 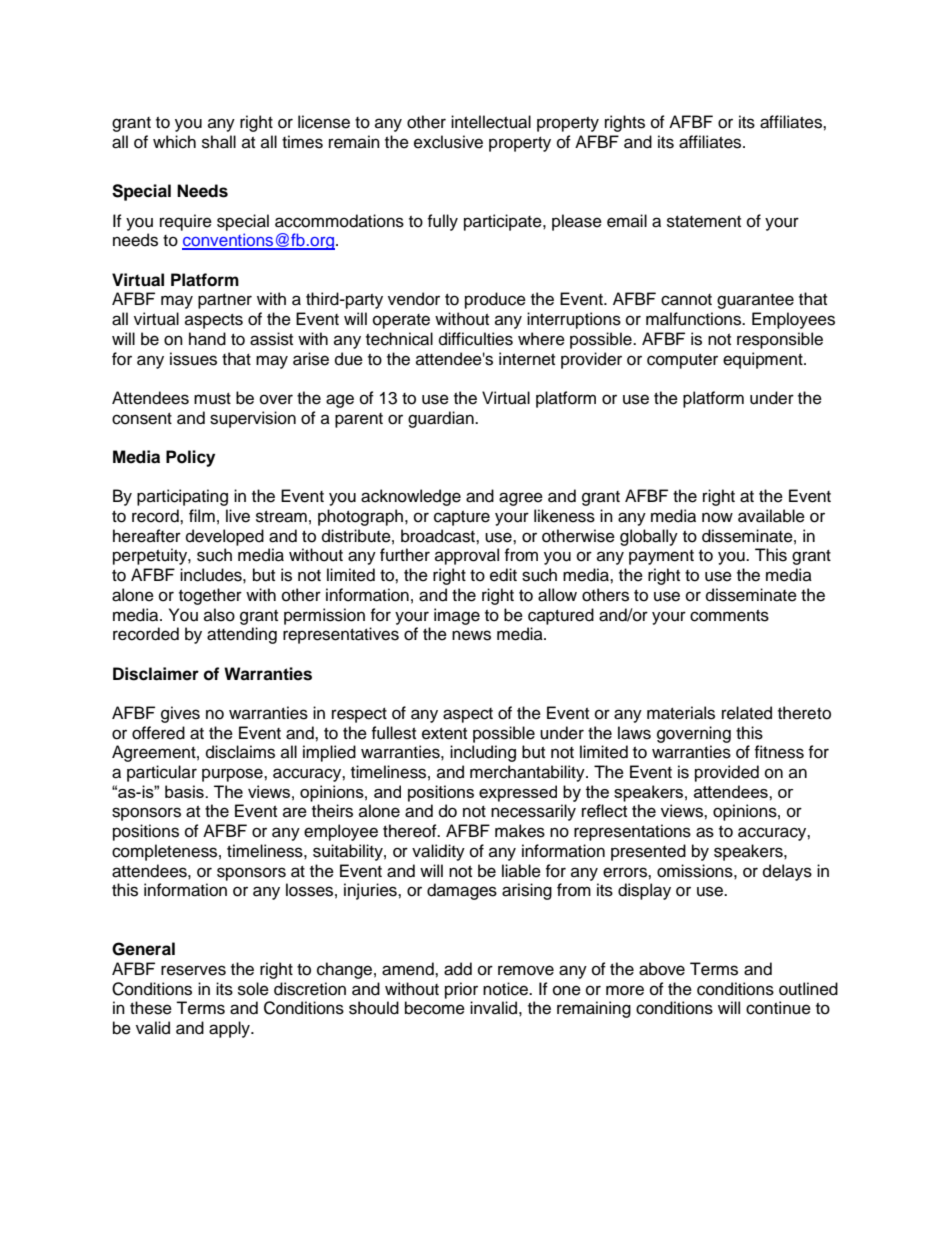 What do you see at coordinates (193, 359) in the document?
I see `issues` at bounding box center [193, 359].
